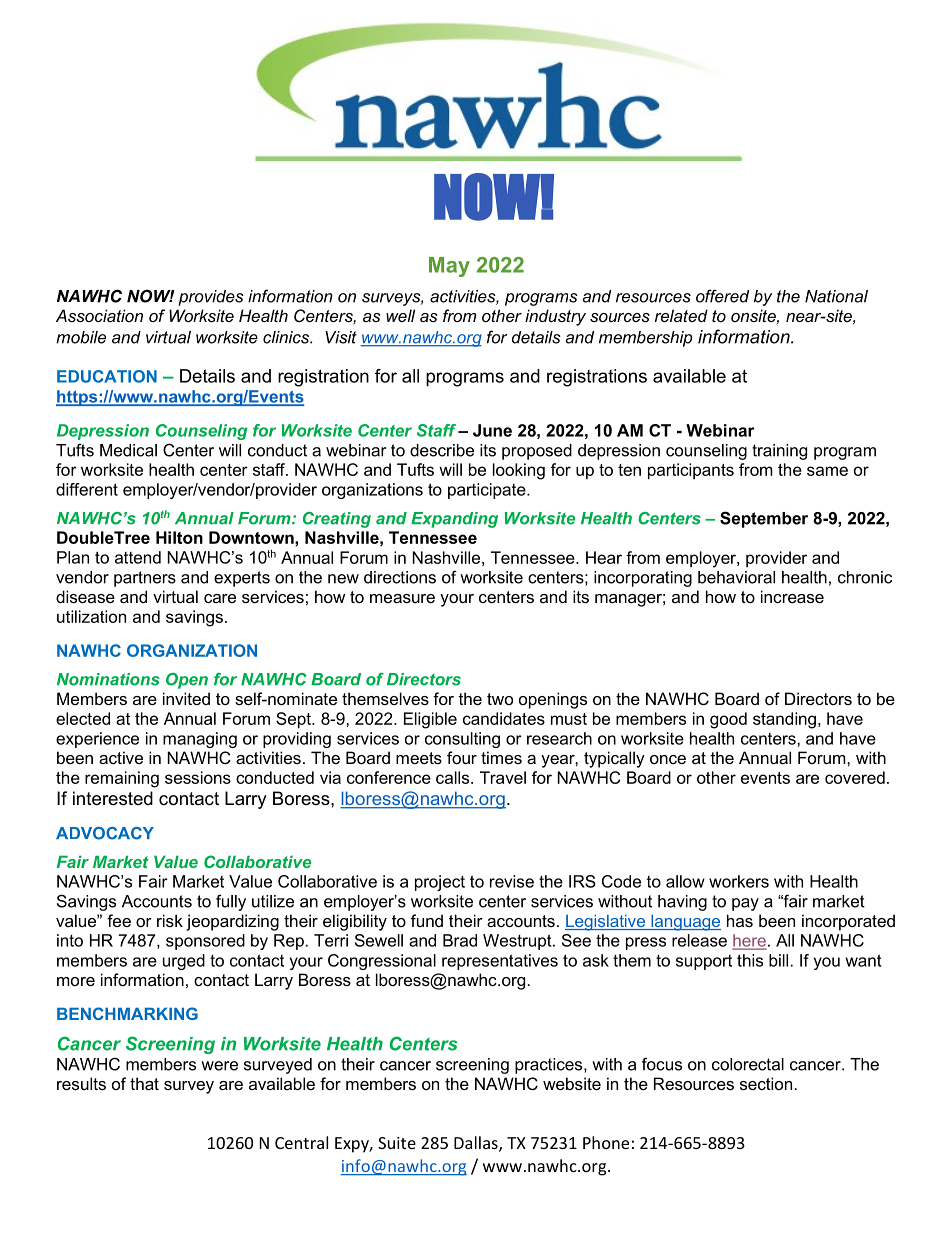  What do you see at coordinates (784, 720) in the screenshot?
I see `standing` at bounding box center [784, 720].
